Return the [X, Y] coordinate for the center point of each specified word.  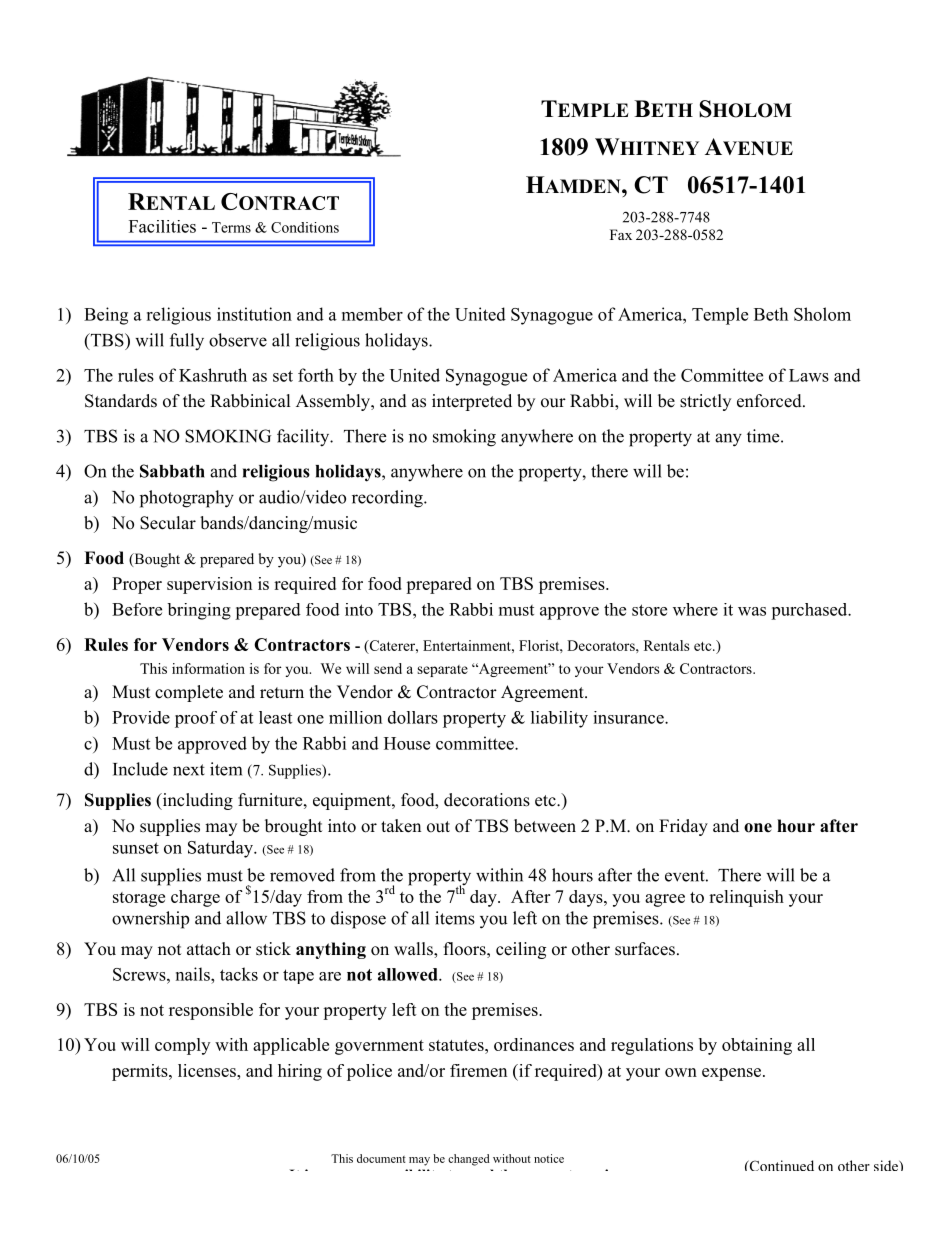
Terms [231, 227]
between [545, 826]
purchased [810, 611]
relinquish [746, 898]
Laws [809, 375]
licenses [208, 1070]
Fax [621, 234]
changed [469, 1160]
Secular [168, 523]
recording [388, 499]
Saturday [221, 849]
